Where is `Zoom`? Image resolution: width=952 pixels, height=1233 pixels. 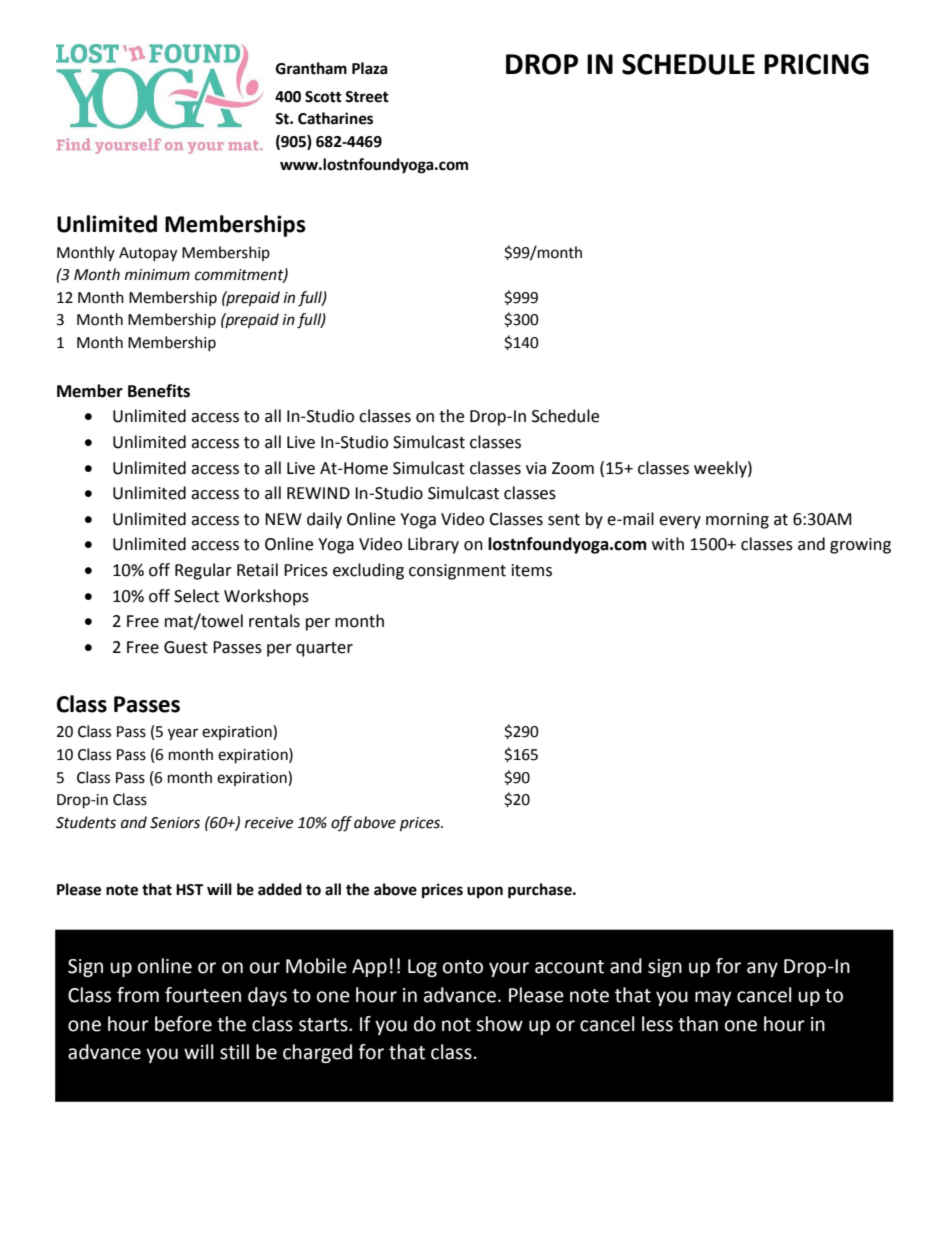 Zoom is located at coordinates (573, 468).
